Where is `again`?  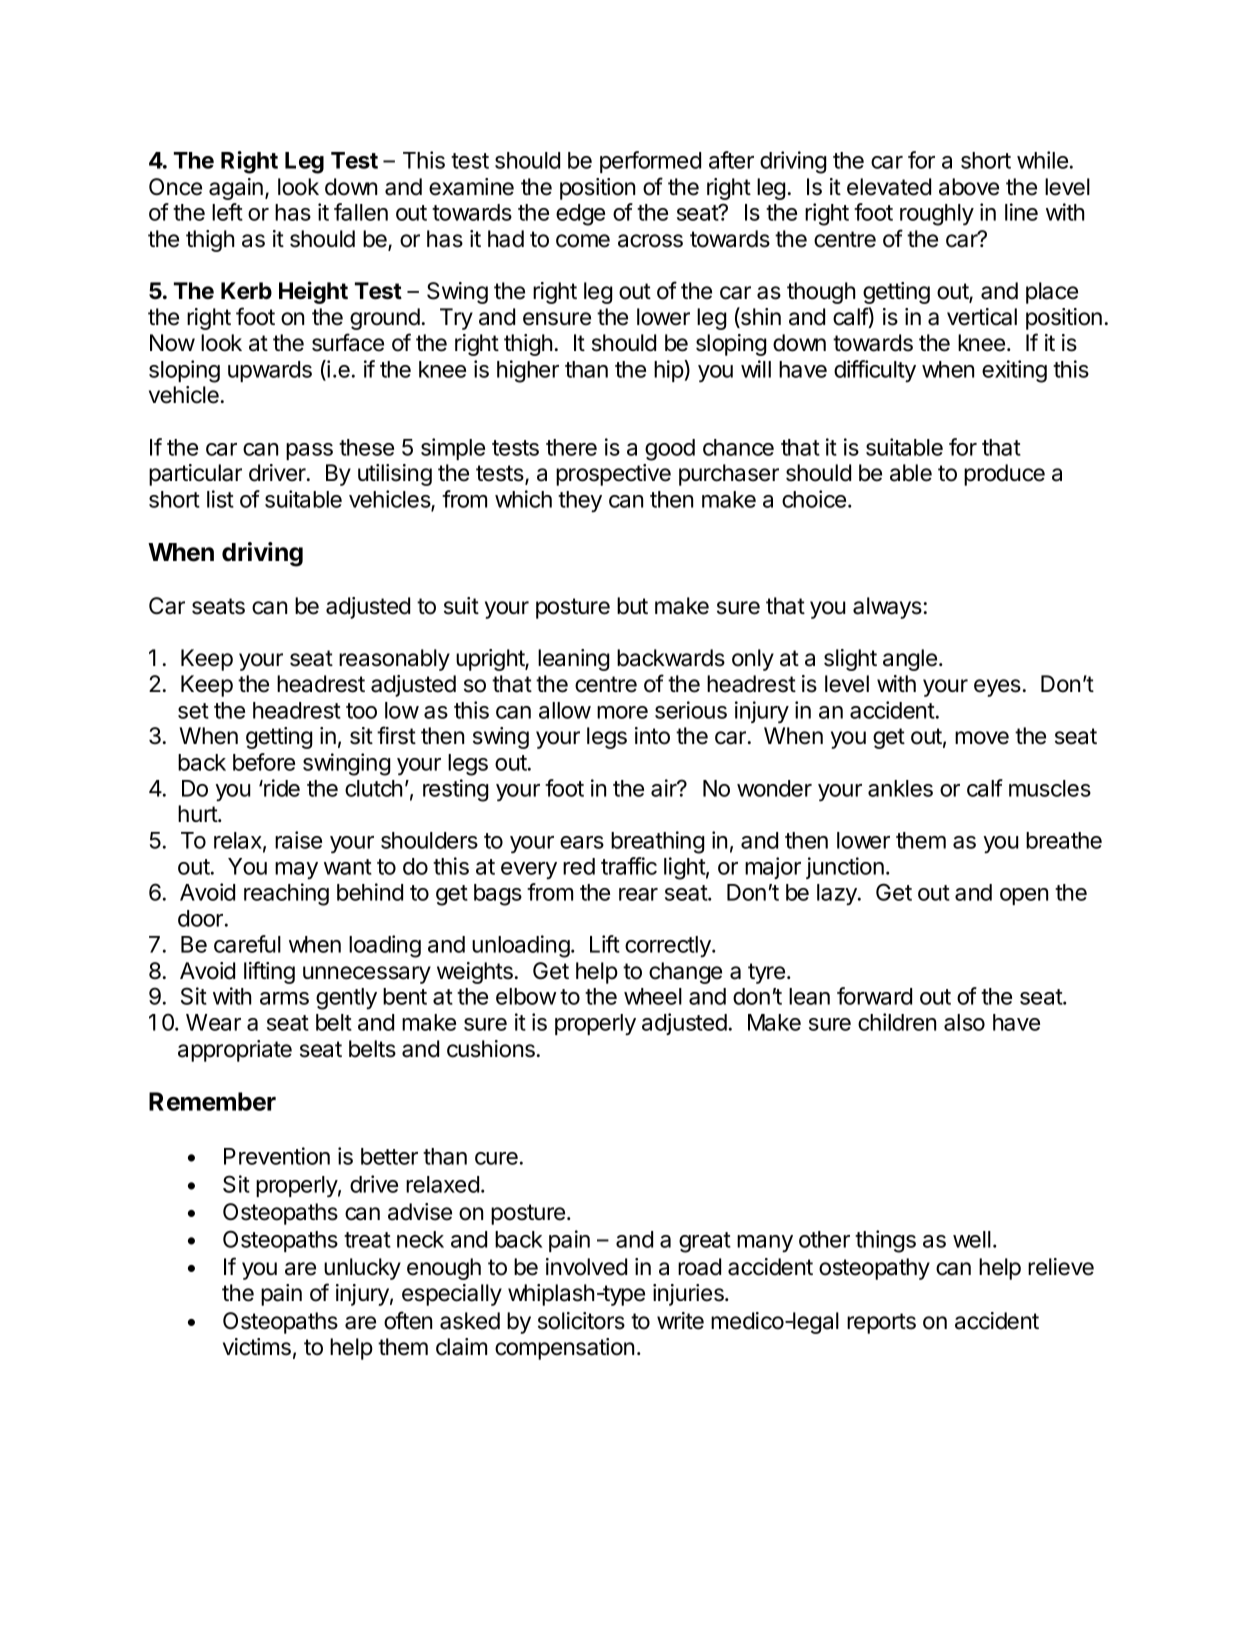
again is located at coordinates (236, 189).
